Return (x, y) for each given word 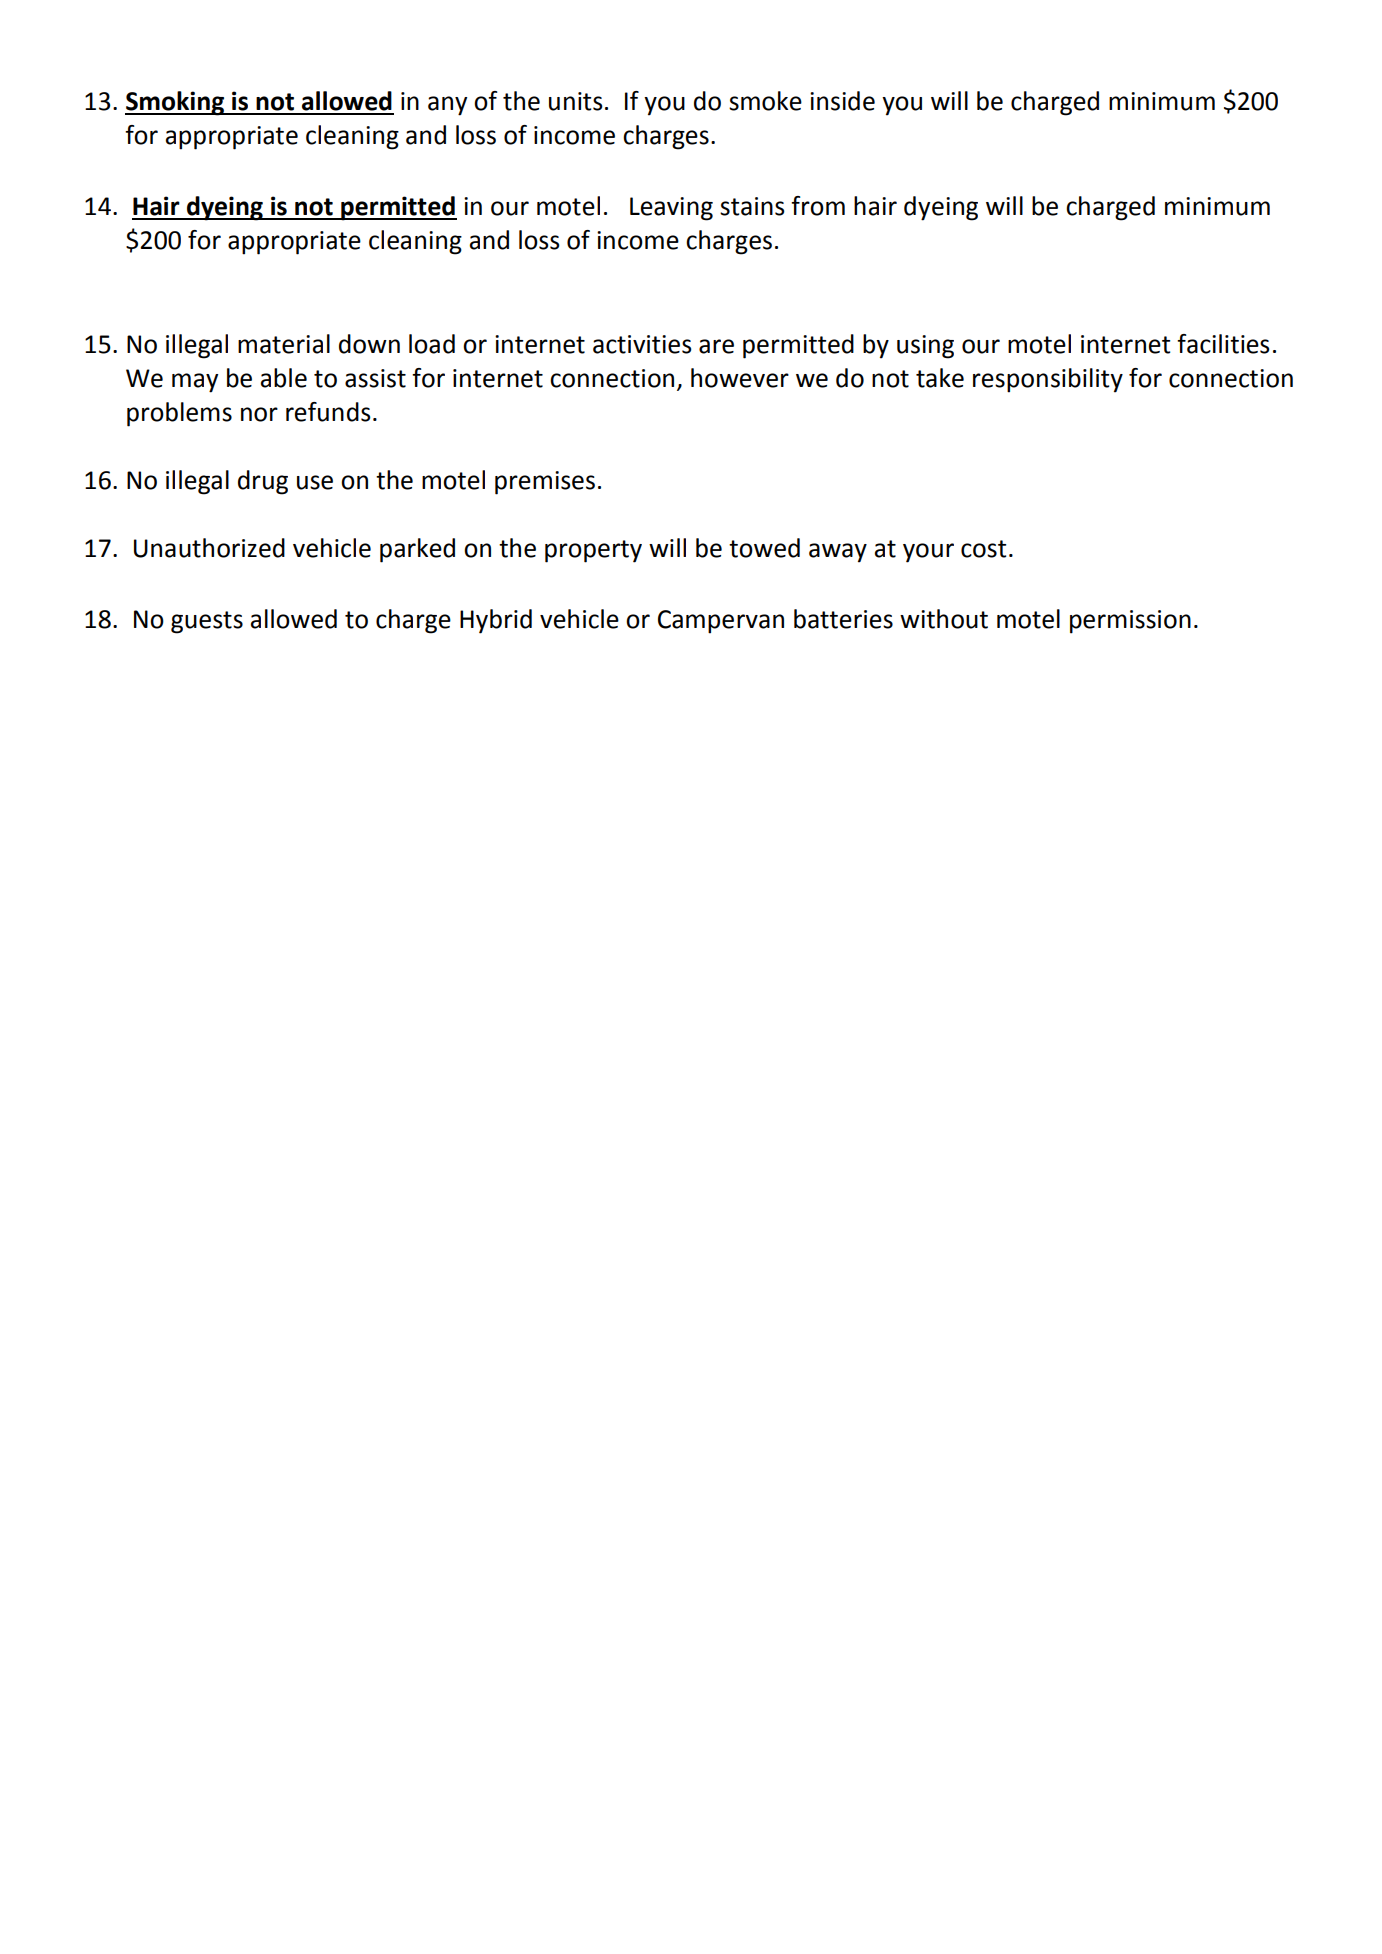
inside (842, 101)
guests (207, 622)
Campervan (721, 622)
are (716, 346)
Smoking (175, 103)
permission (1130, 622)
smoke (765, 101)
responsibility (1048, 380)
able (284, 378)
